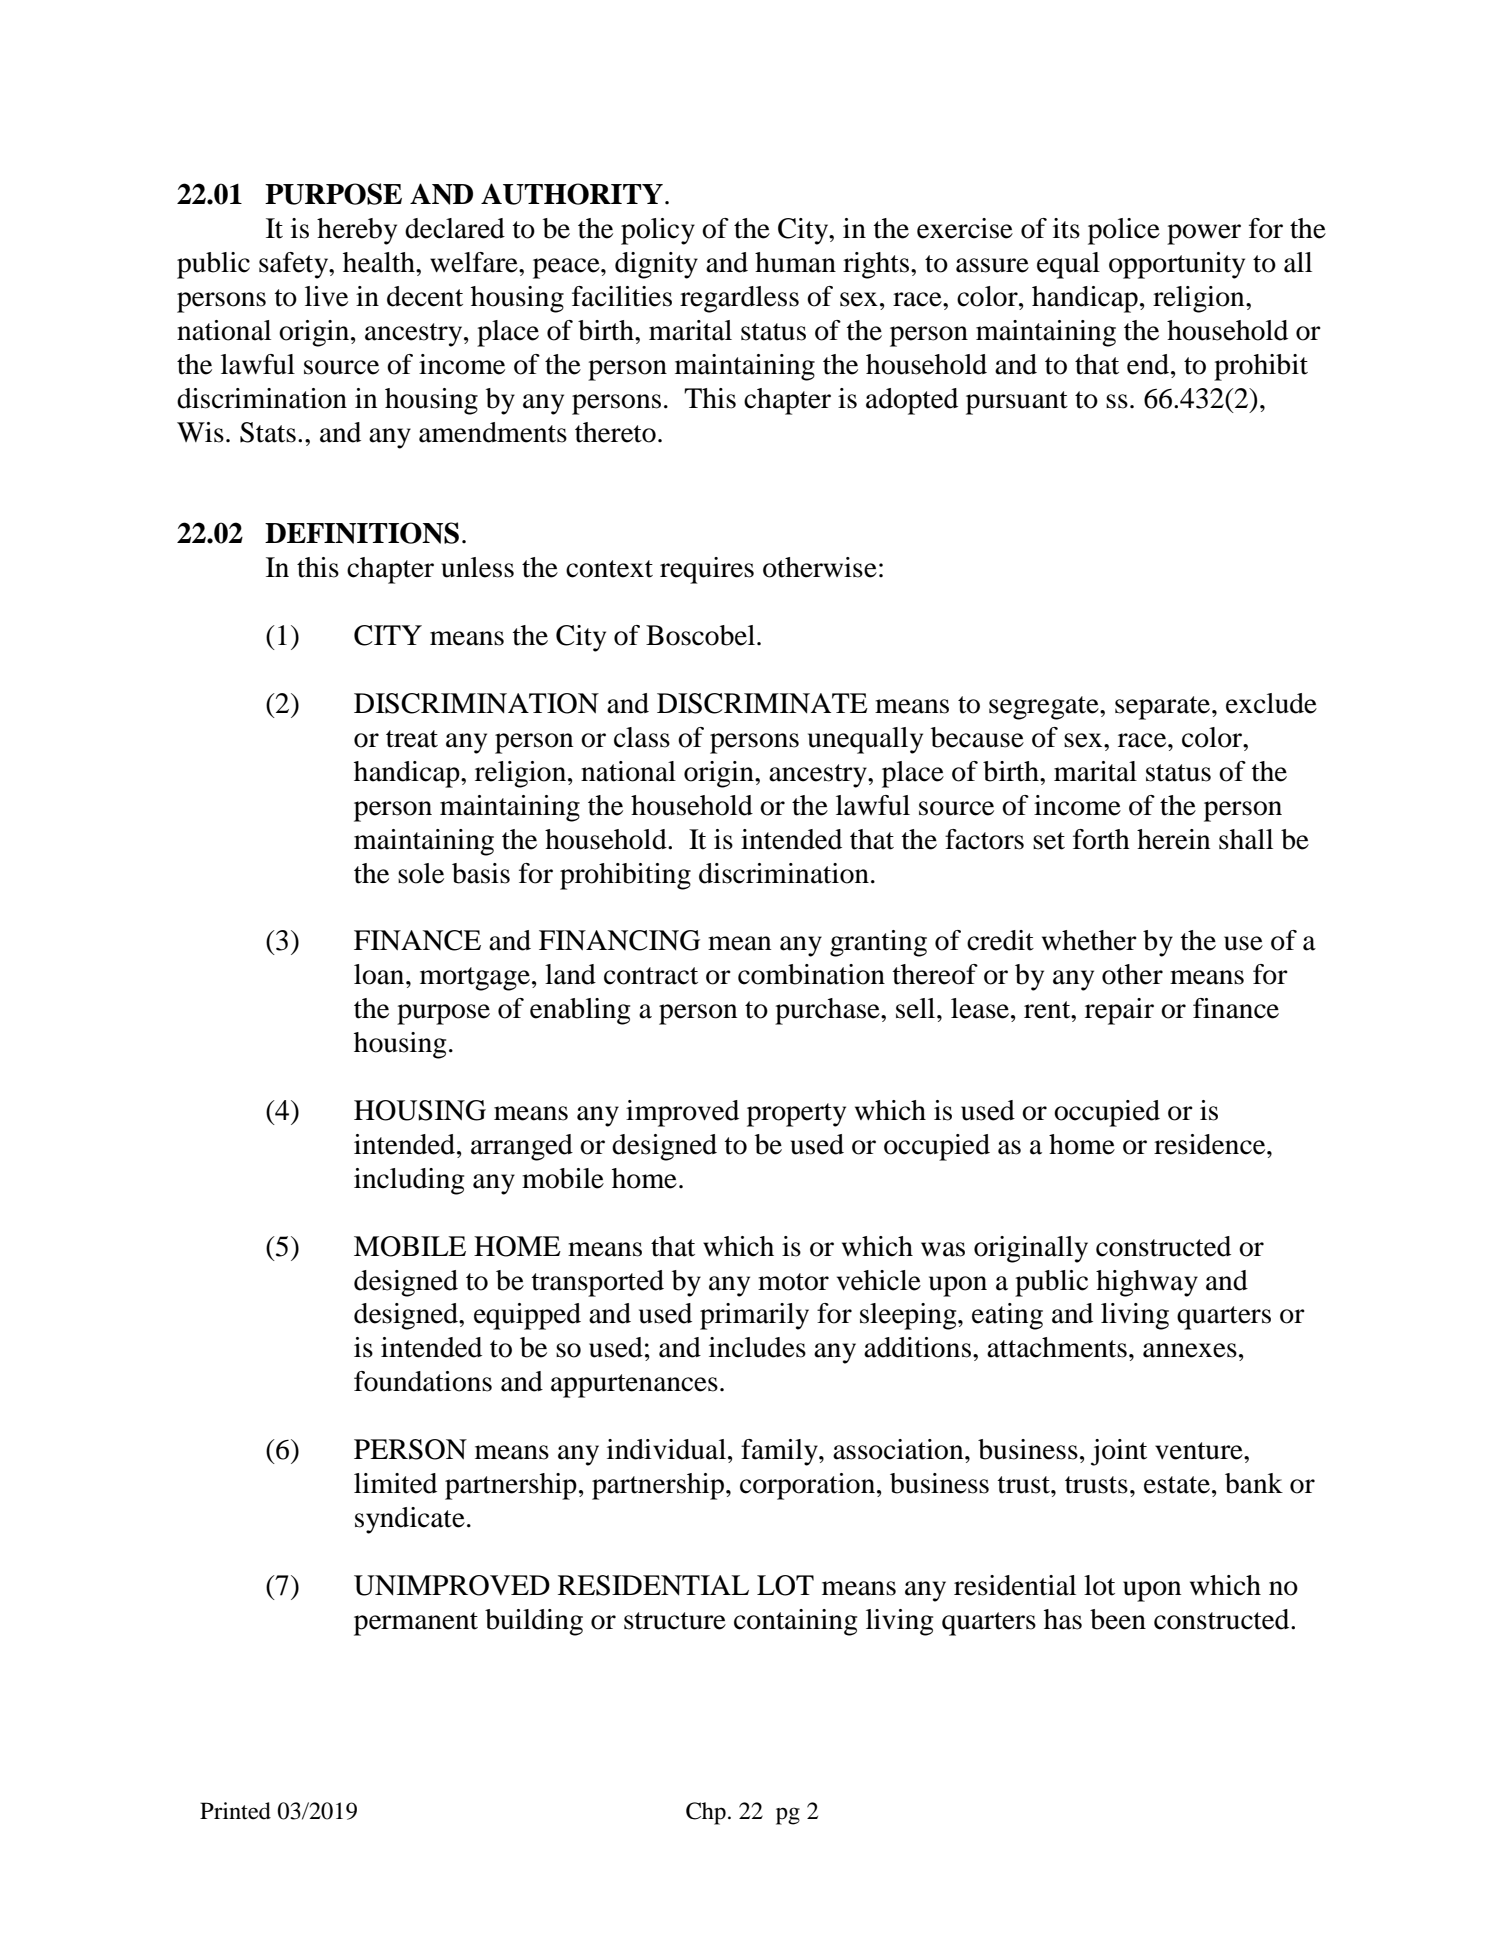 The image size is (1504, 1946). Describe the element at coordinates (357, 231) in the page. I see `hereby` at that location.
